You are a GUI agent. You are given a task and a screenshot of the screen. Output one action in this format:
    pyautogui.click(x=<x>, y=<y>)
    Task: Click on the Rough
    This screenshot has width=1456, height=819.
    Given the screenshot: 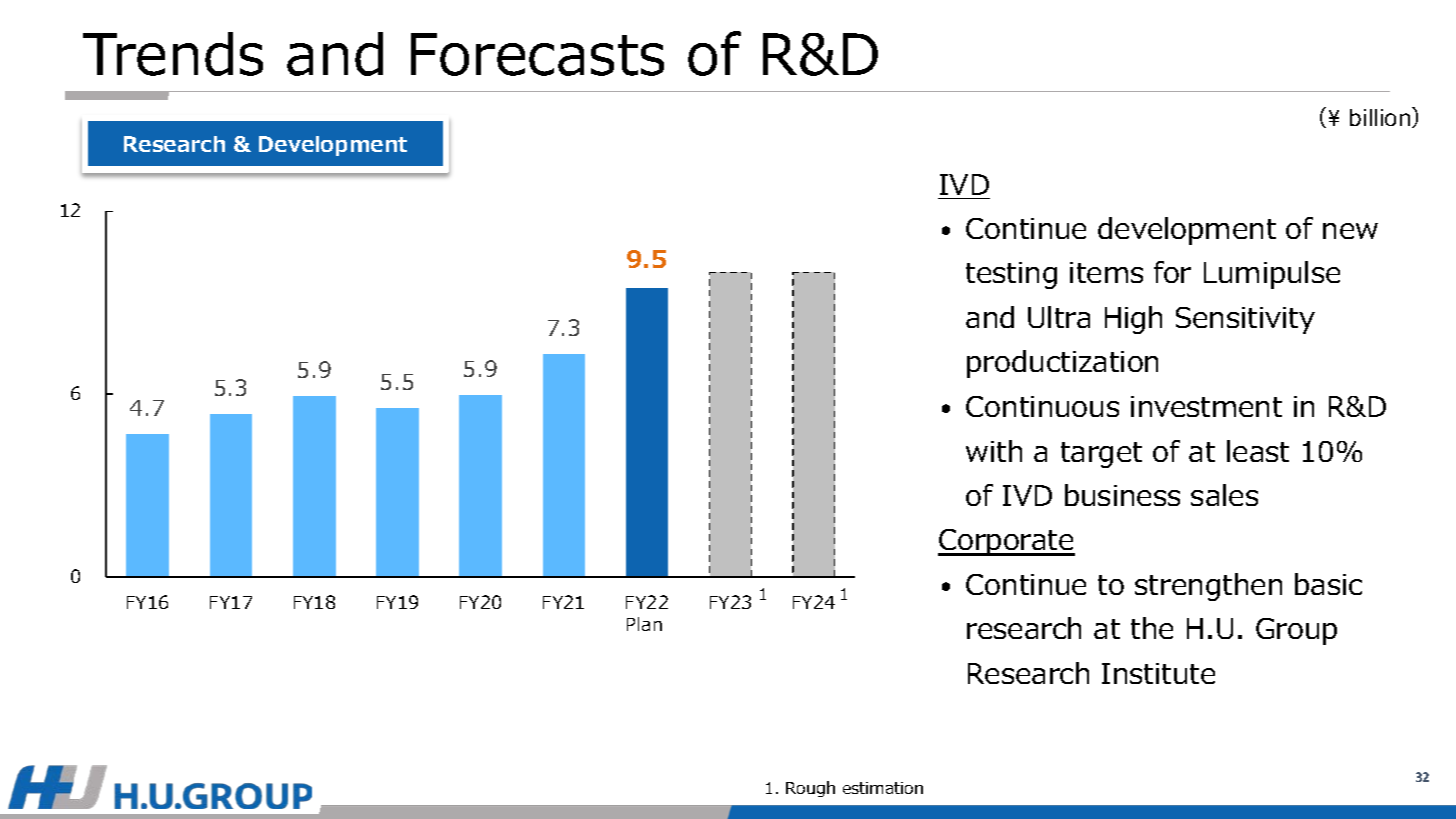 What is the action you would take?
    pyautogui.click(x=810, y=789)
